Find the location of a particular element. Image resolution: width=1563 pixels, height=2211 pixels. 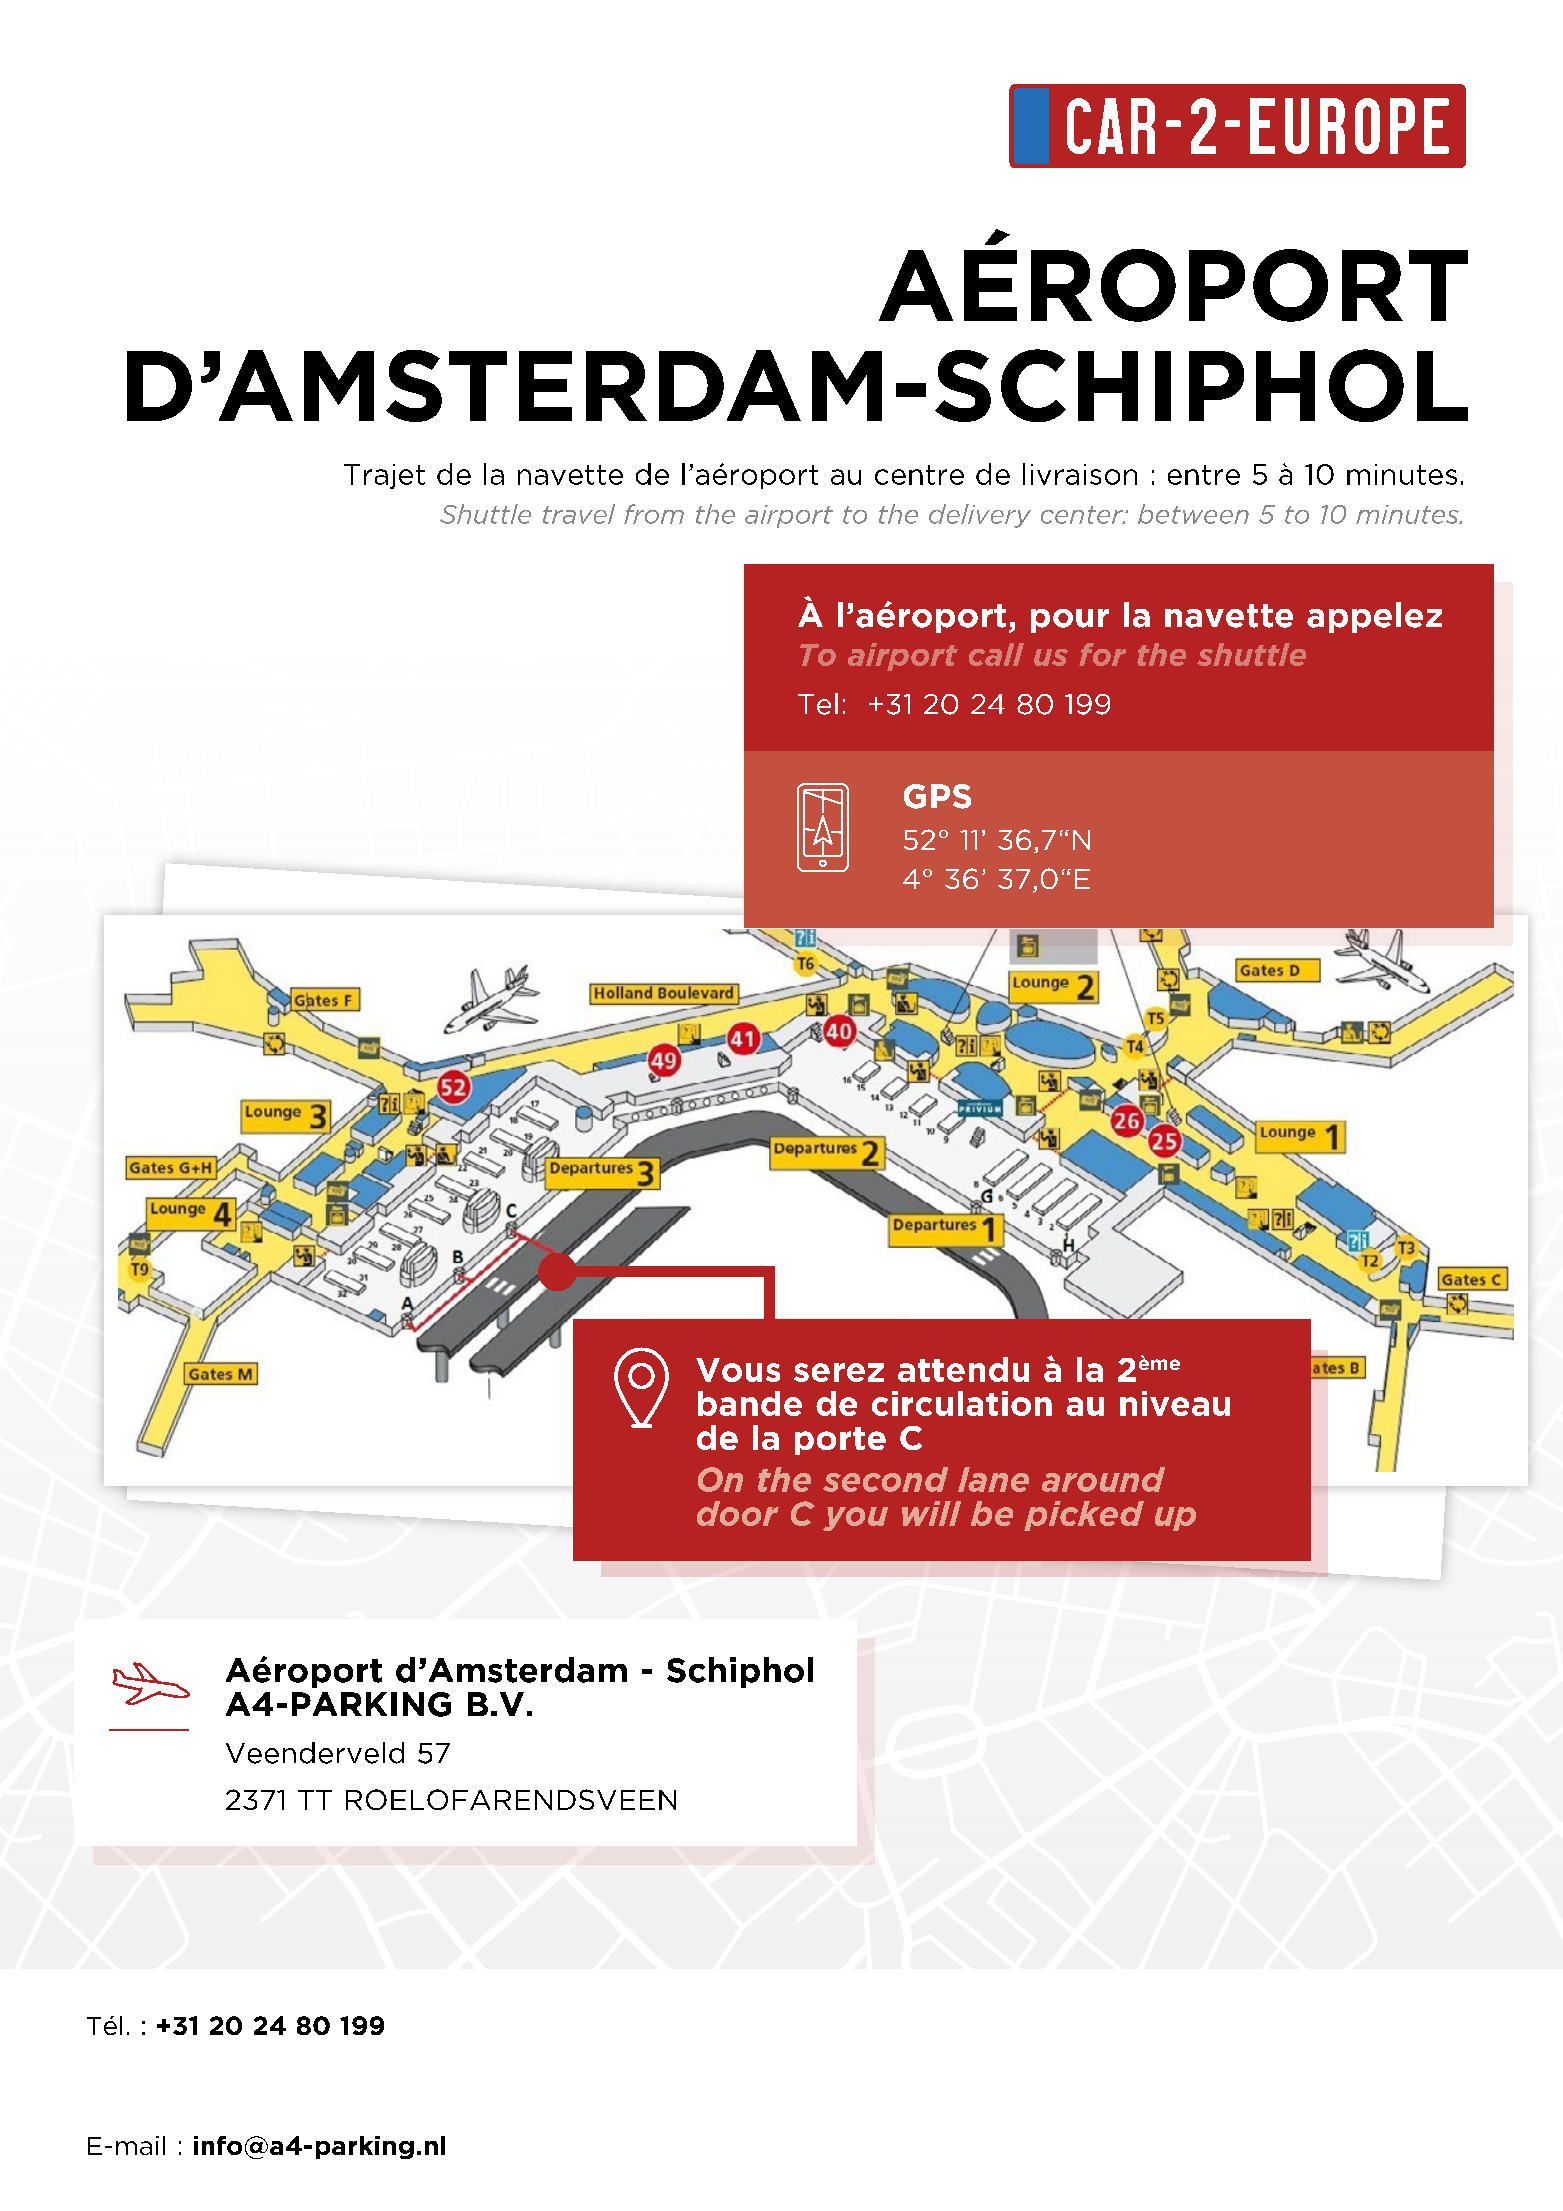

GPS is located at coordinates (937, 796).
